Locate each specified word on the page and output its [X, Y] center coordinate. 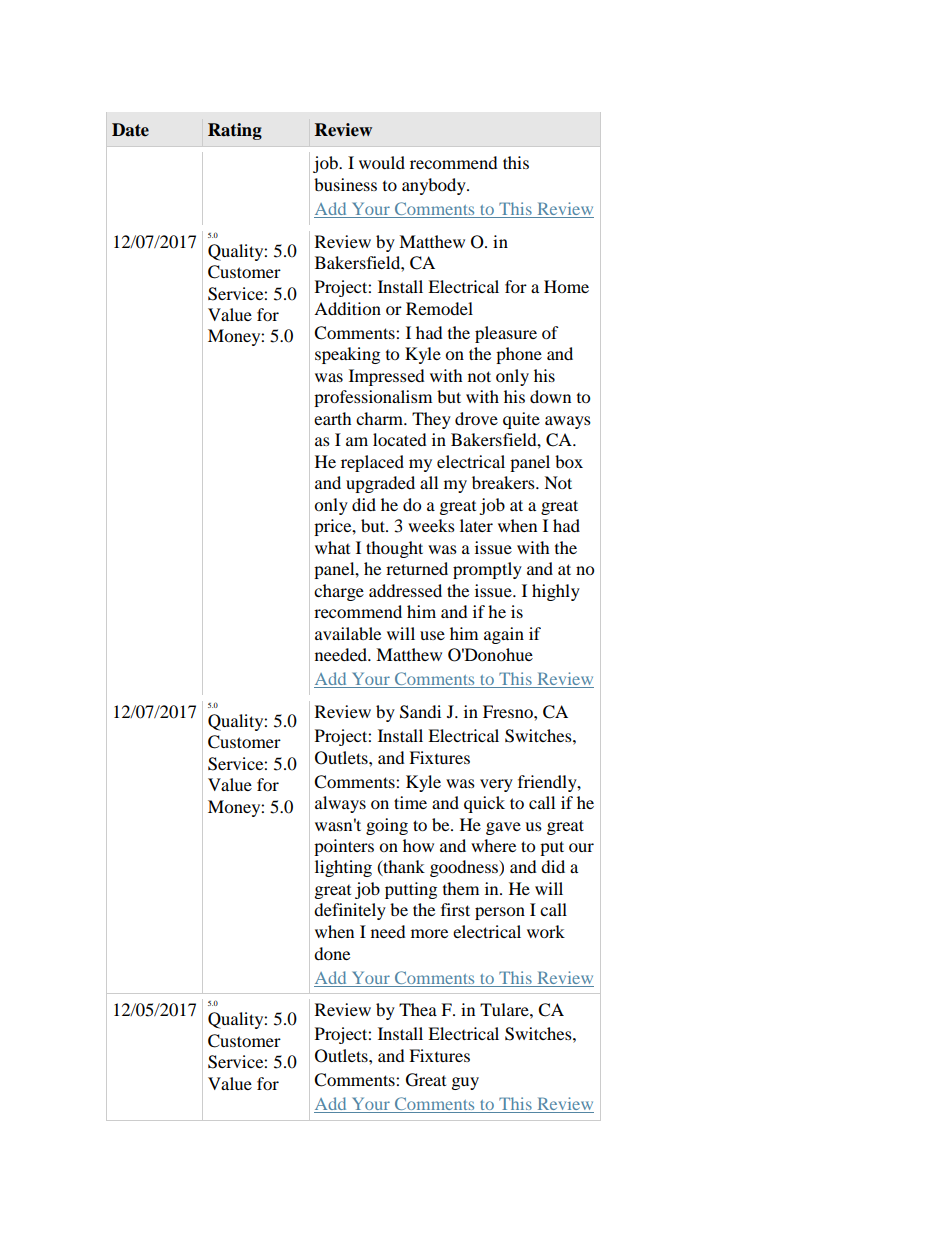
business [345, 184]
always [340, 804]
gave [503, 828]
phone [519, 355]
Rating [235, 131]
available [348, 633]
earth [333, 418]
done [332, 953]
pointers [344, 847]
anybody [435, 186]
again [504, 635]
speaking [347, 355]
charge [339, 592]
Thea [418, 1009]
